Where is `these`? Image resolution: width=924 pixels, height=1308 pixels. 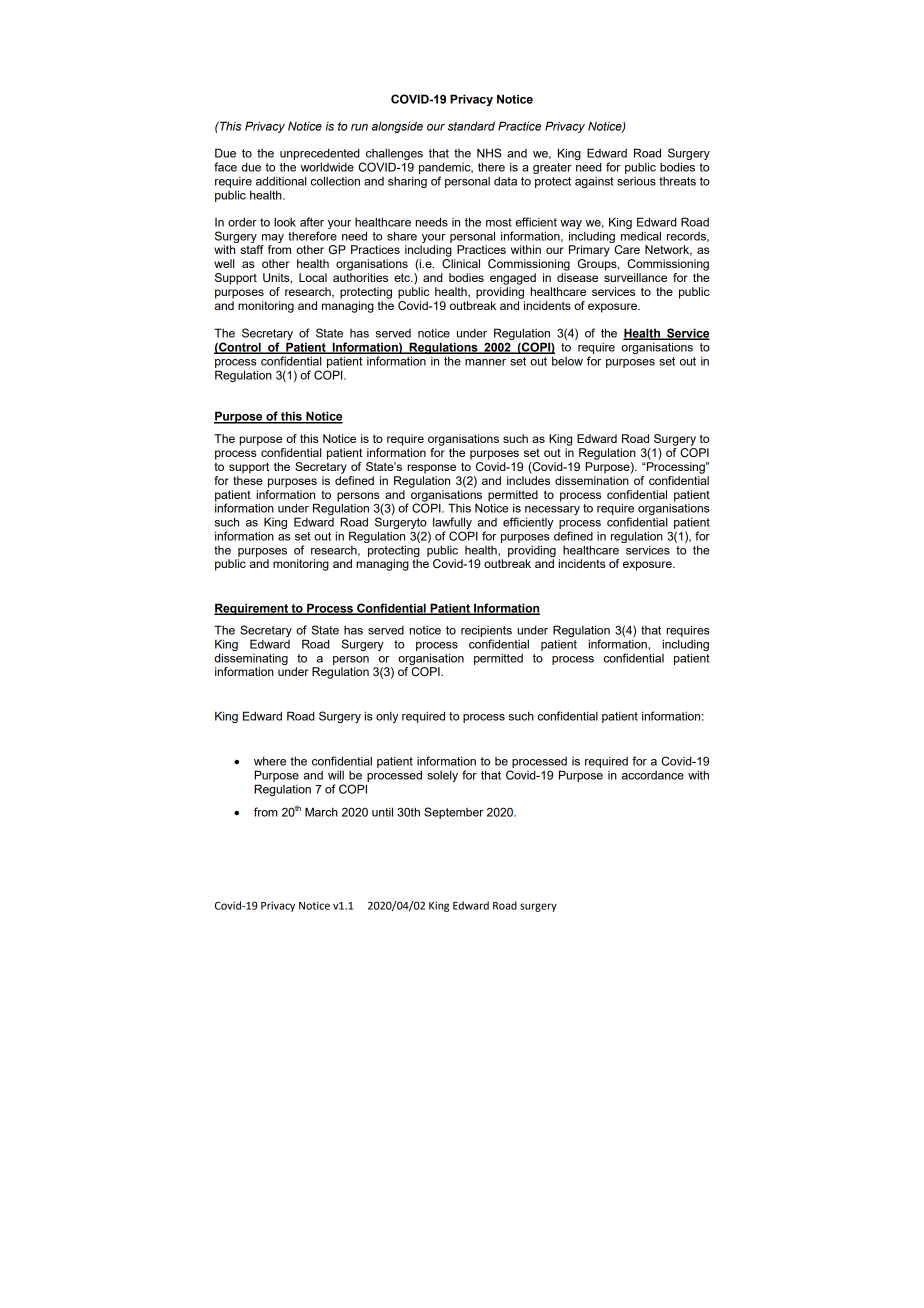
these is located at coordinates (248, 479).
